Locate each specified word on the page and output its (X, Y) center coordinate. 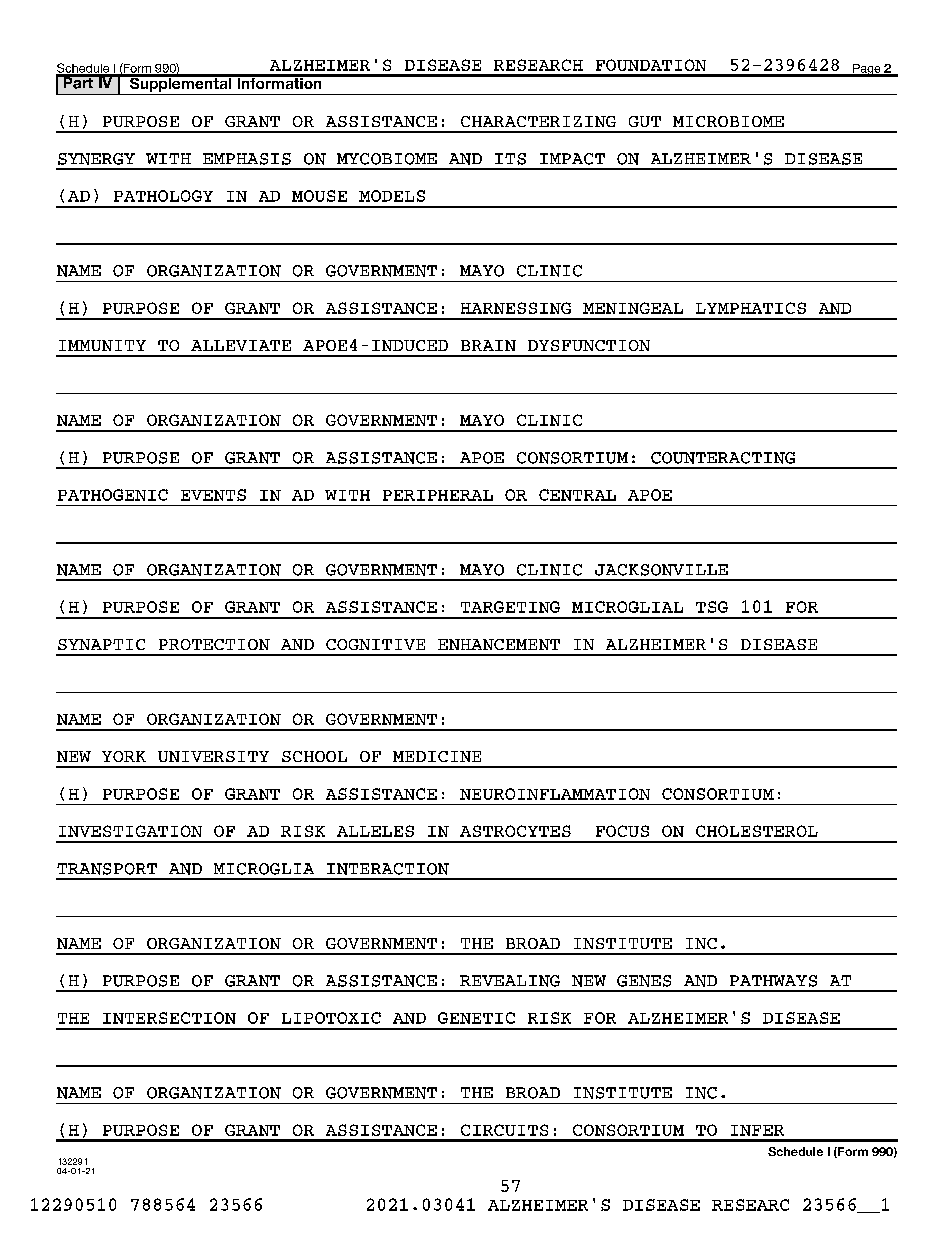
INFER (757, 1130)
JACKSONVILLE (661, 570)
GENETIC (476, 1018)
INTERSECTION (169, 1018)
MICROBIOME (728, 121)
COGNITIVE (375, 644)
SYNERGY (96, 159)
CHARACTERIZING (538, 121)
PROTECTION (214, 644)
